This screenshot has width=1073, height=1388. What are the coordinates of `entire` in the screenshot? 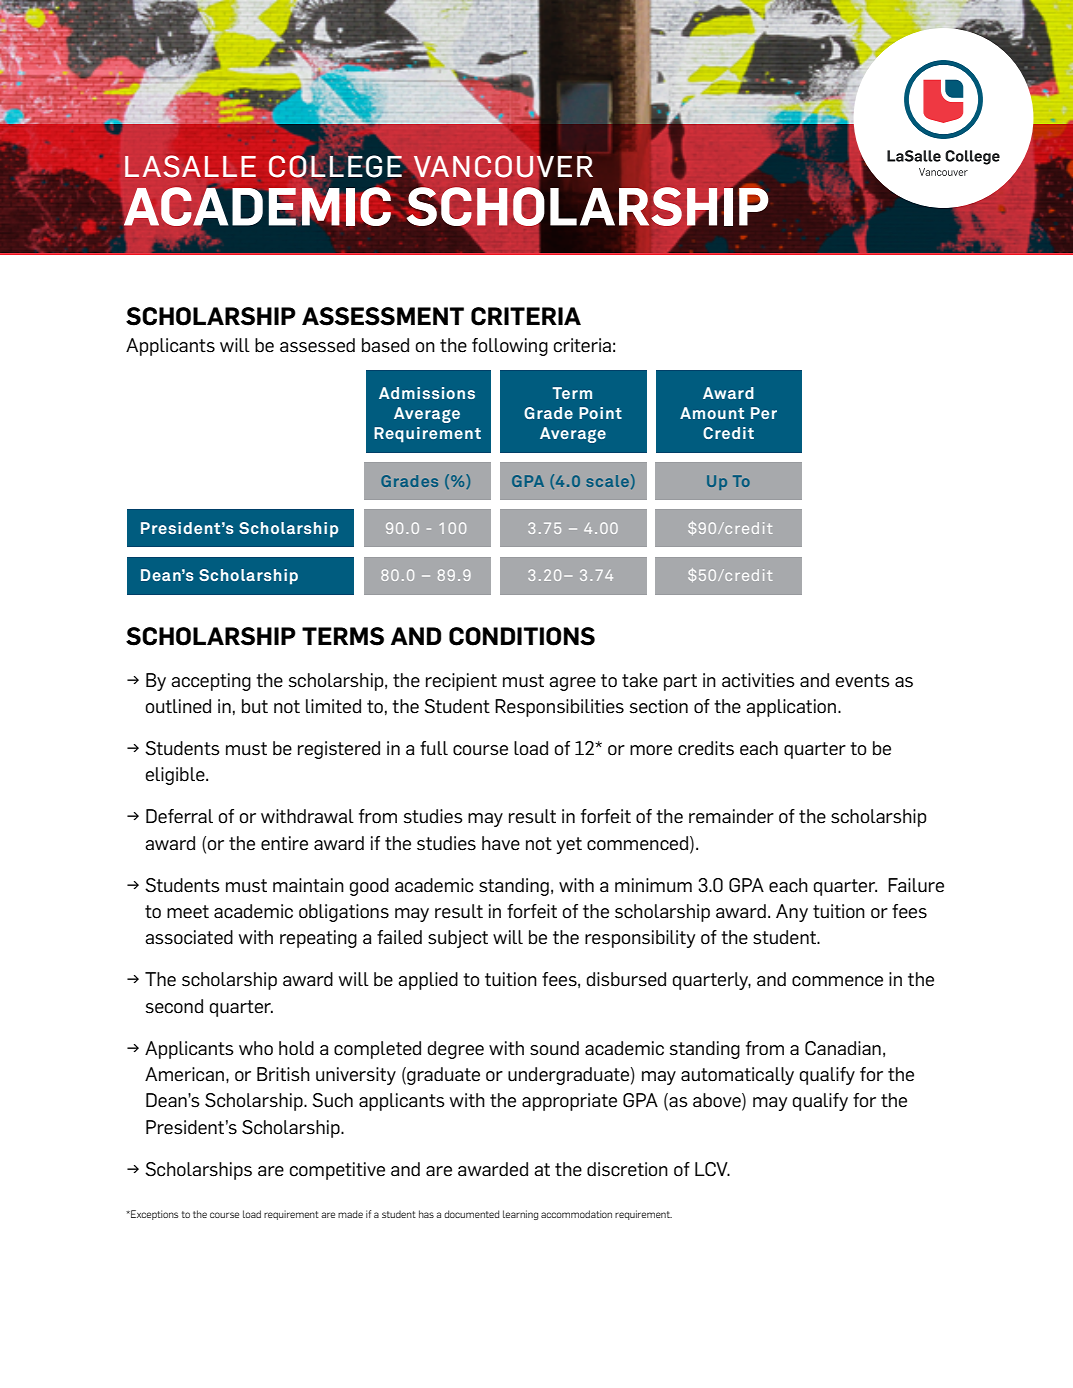 It's located at (284, 843).
